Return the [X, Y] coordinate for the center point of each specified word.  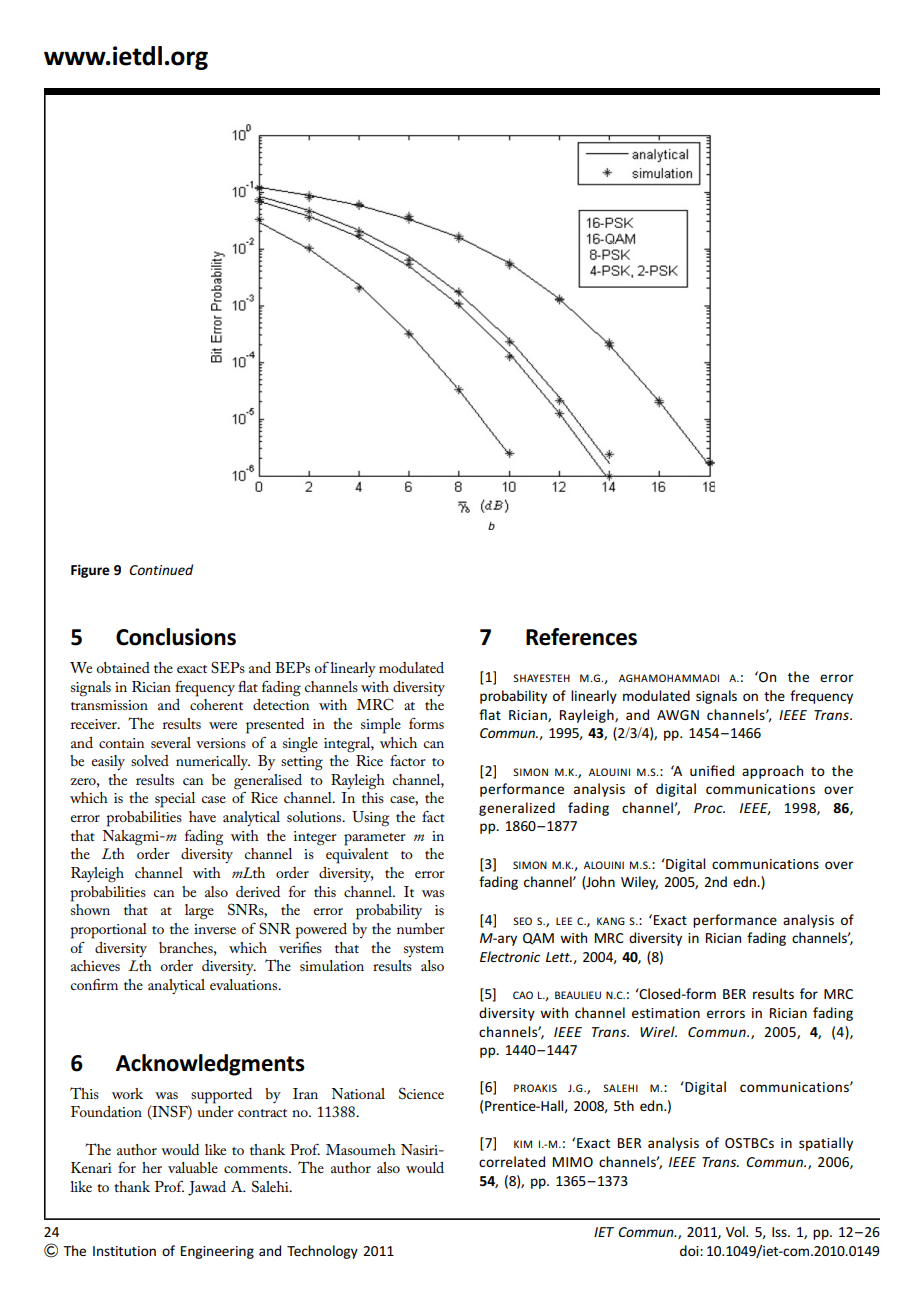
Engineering [217, 1252]
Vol [736, 1231]
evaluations [245, 984]
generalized [517, 809]
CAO [523, 995]
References [581, 637]
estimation [666, 1013]
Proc [709, 808]
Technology [322, 1252]
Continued [161, 569]
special [175, 800]
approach [772, 772]
